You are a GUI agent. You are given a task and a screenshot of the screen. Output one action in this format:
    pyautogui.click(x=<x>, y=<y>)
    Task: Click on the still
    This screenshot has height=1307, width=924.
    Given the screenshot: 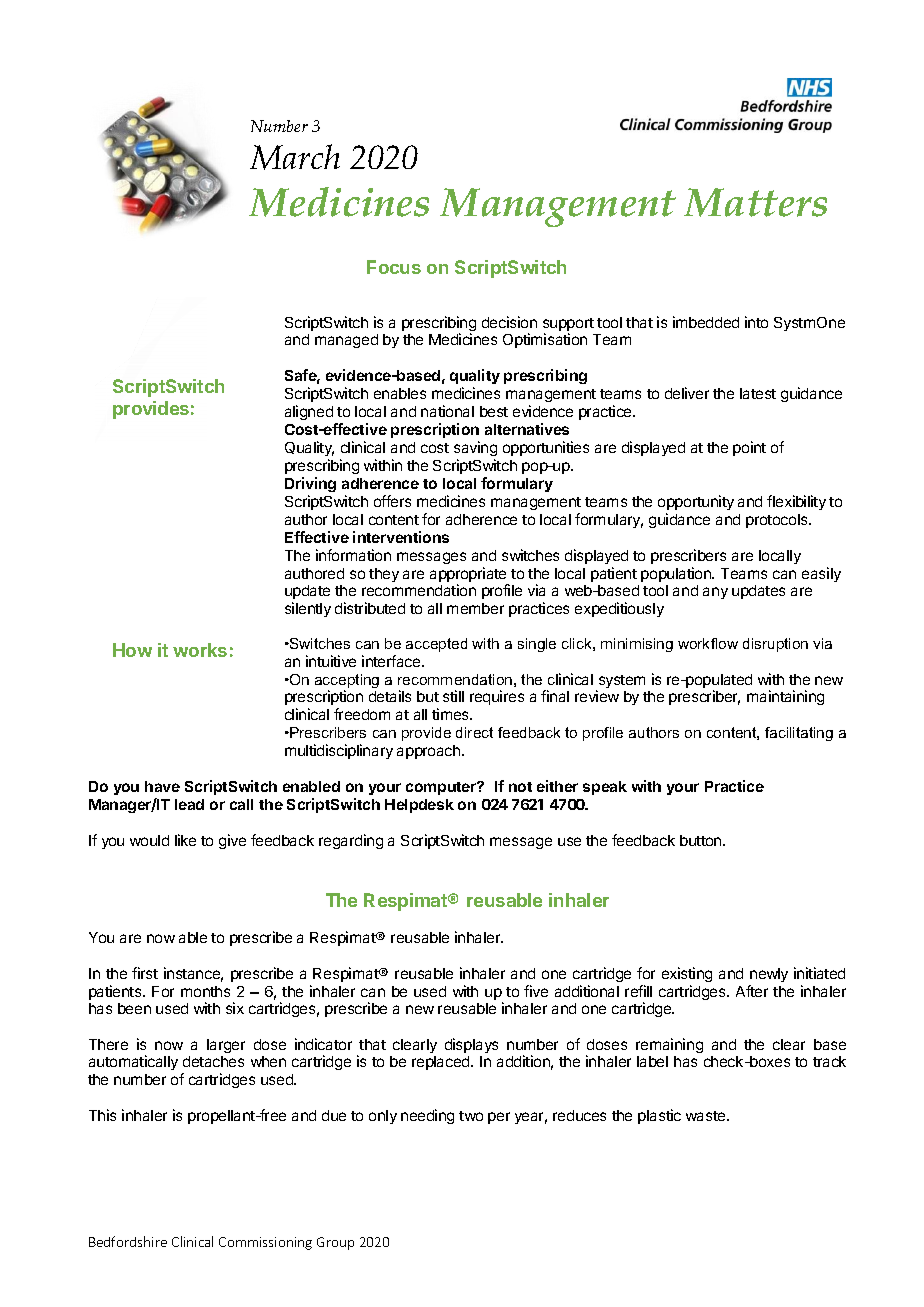 What is the action you would take?
    pyautogui.click(x=453, y=696)
